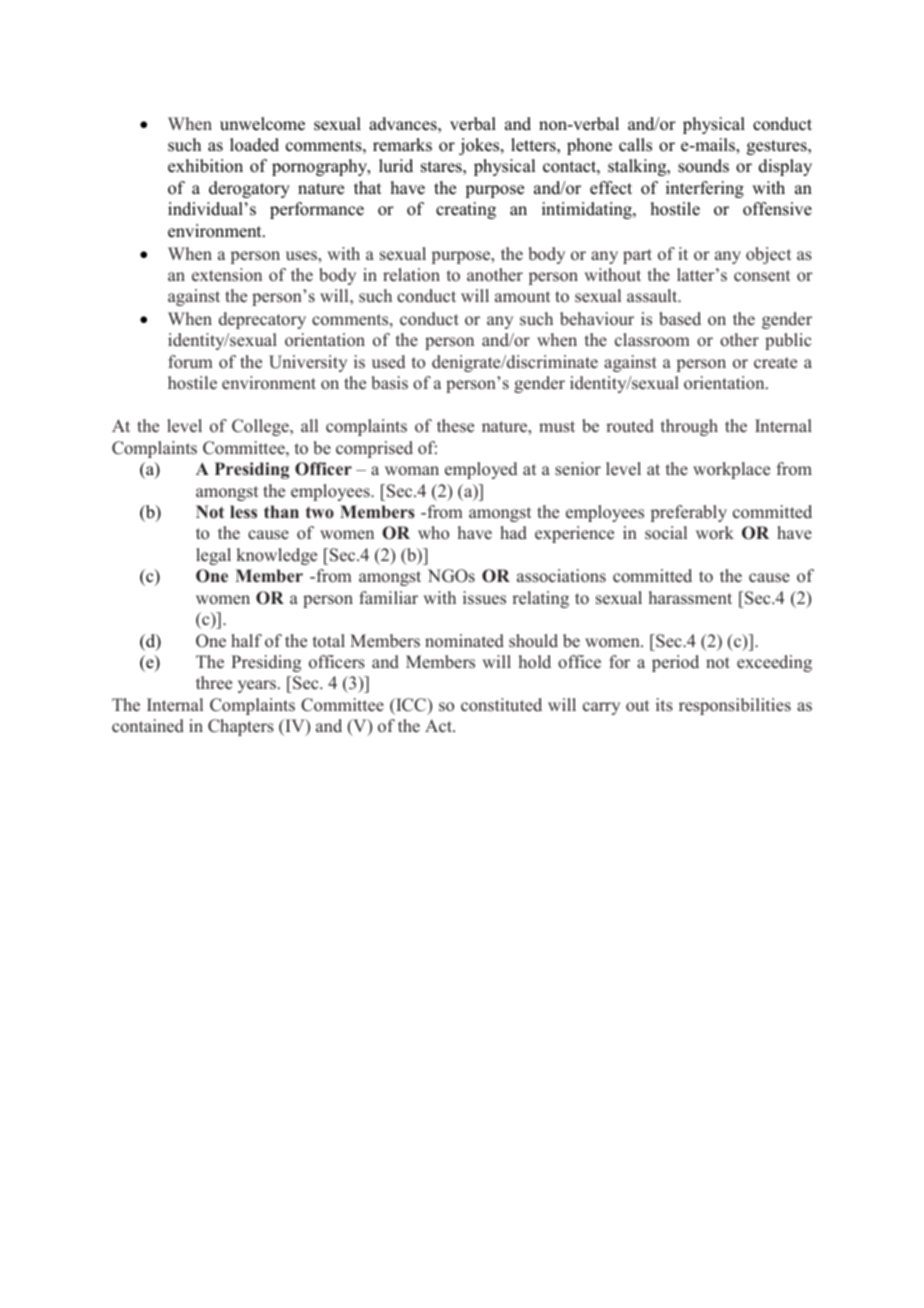 Image resolution: width=924 pixels, height=1308 pixels. Describe the element at coordinates (243, 512) in the image. I see `less` at that location.
